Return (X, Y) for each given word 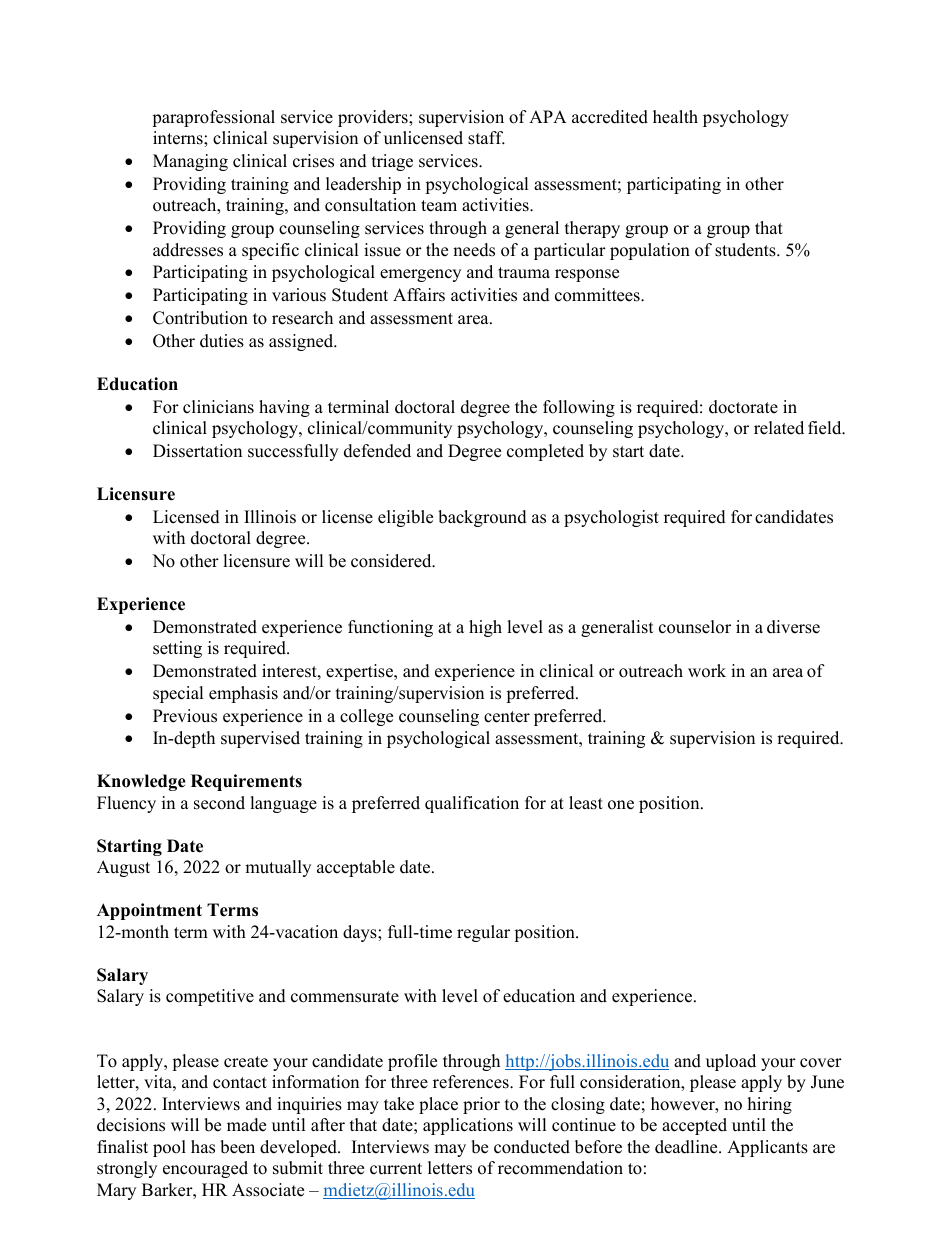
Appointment (149, 911)
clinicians (218, 407)
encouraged (205, 1169)
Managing (190, 162)
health (675, 117)
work (707, 671)
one (621, 805)
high (485, 628)
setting (177, 649)
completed (545, 452)
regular (483, 933)
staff (486, 138)
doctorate (743, 407)
